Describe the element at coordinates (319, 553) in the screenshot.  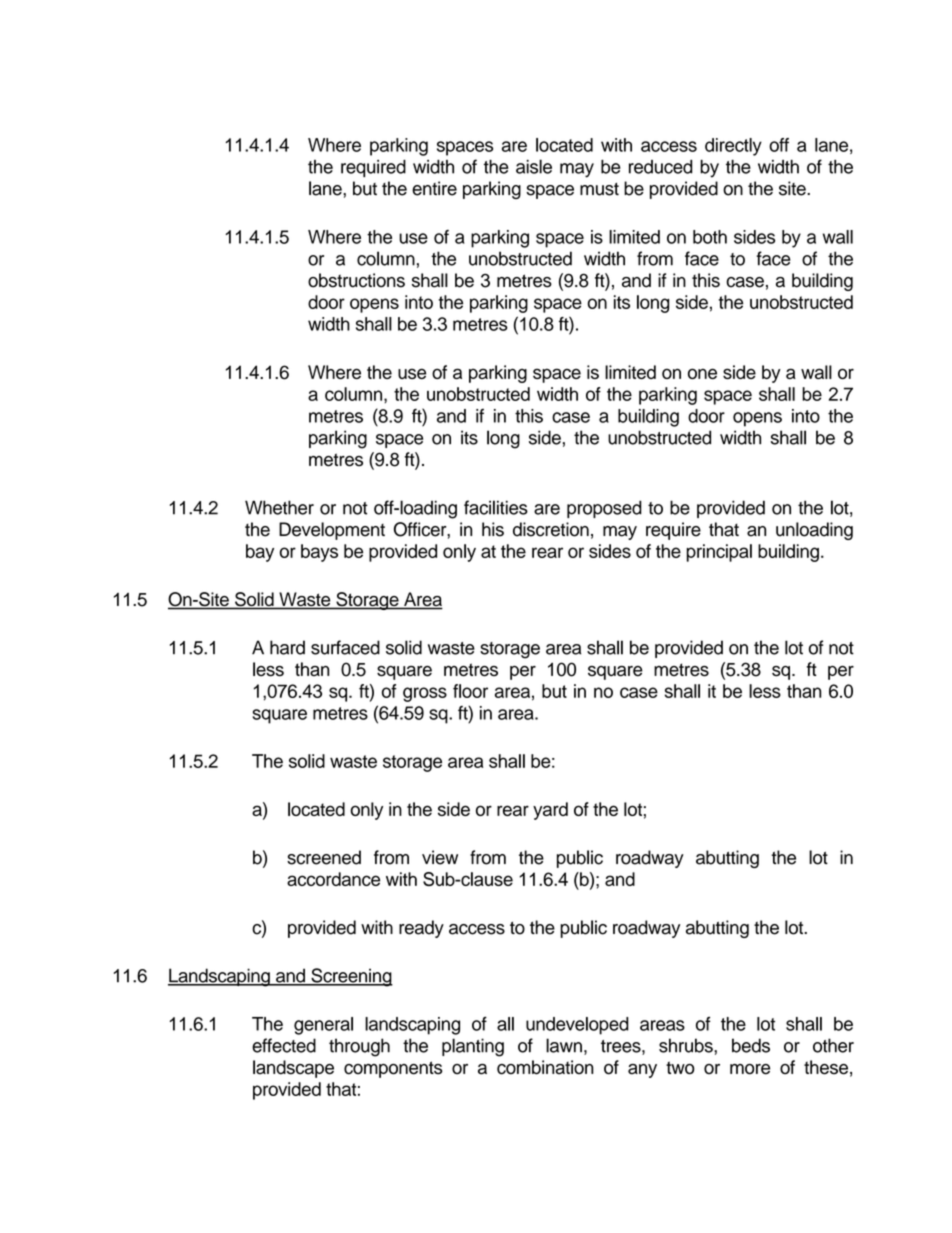
I see `bays` at that location.
